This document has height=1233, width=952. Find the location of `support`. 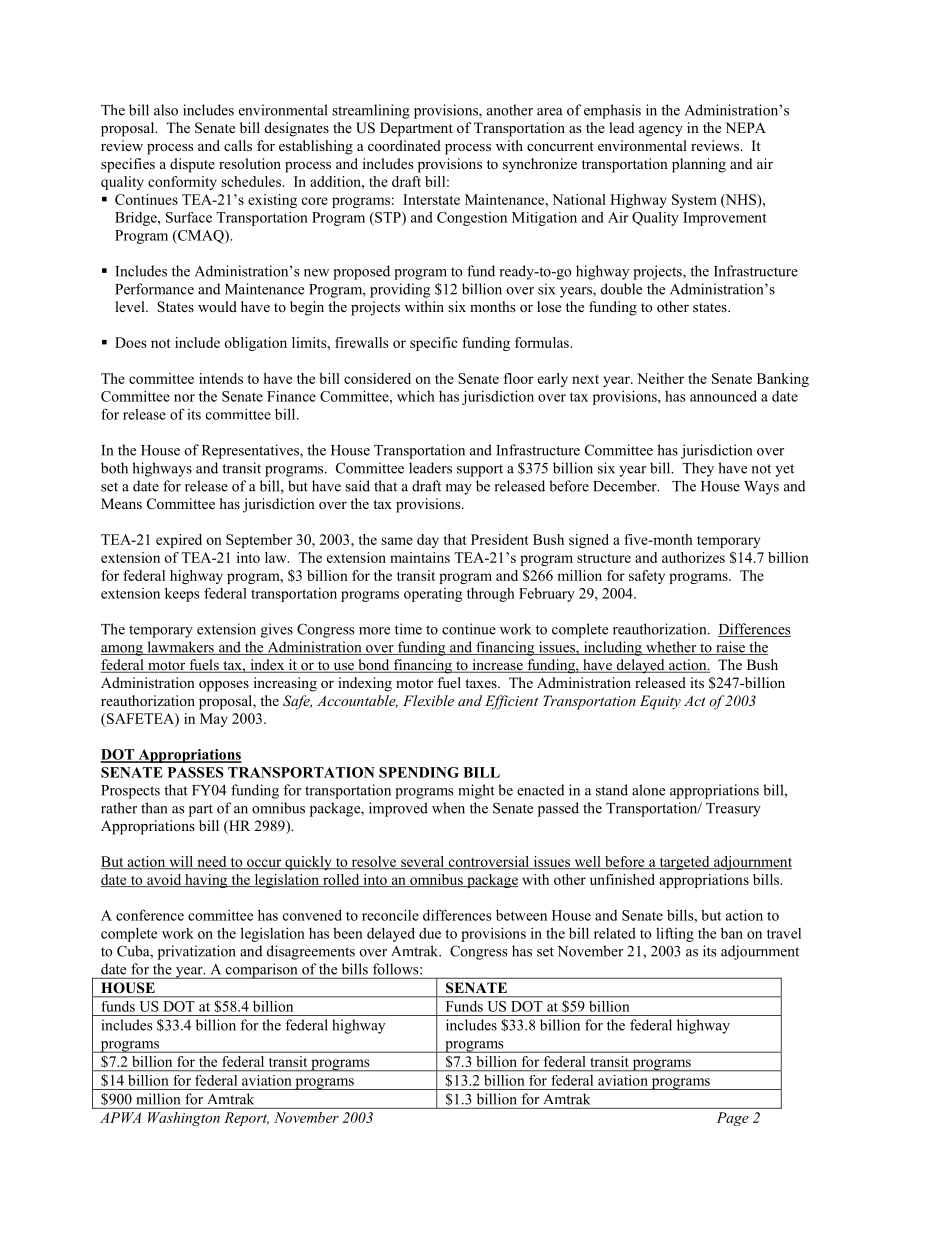

support is located at coordinates (480, 470).
